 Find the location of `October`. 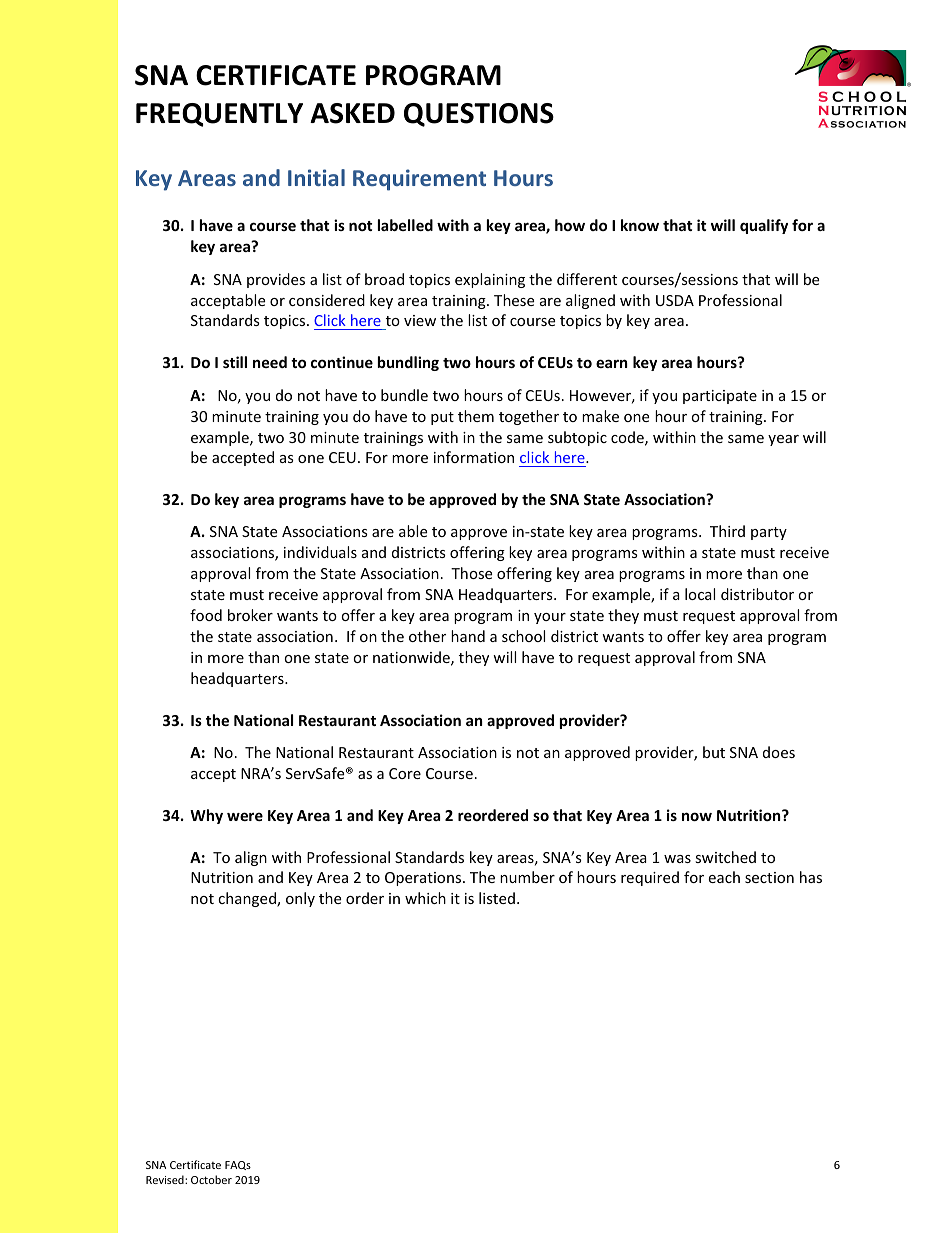

October is located at coordinates (211, 1179).
